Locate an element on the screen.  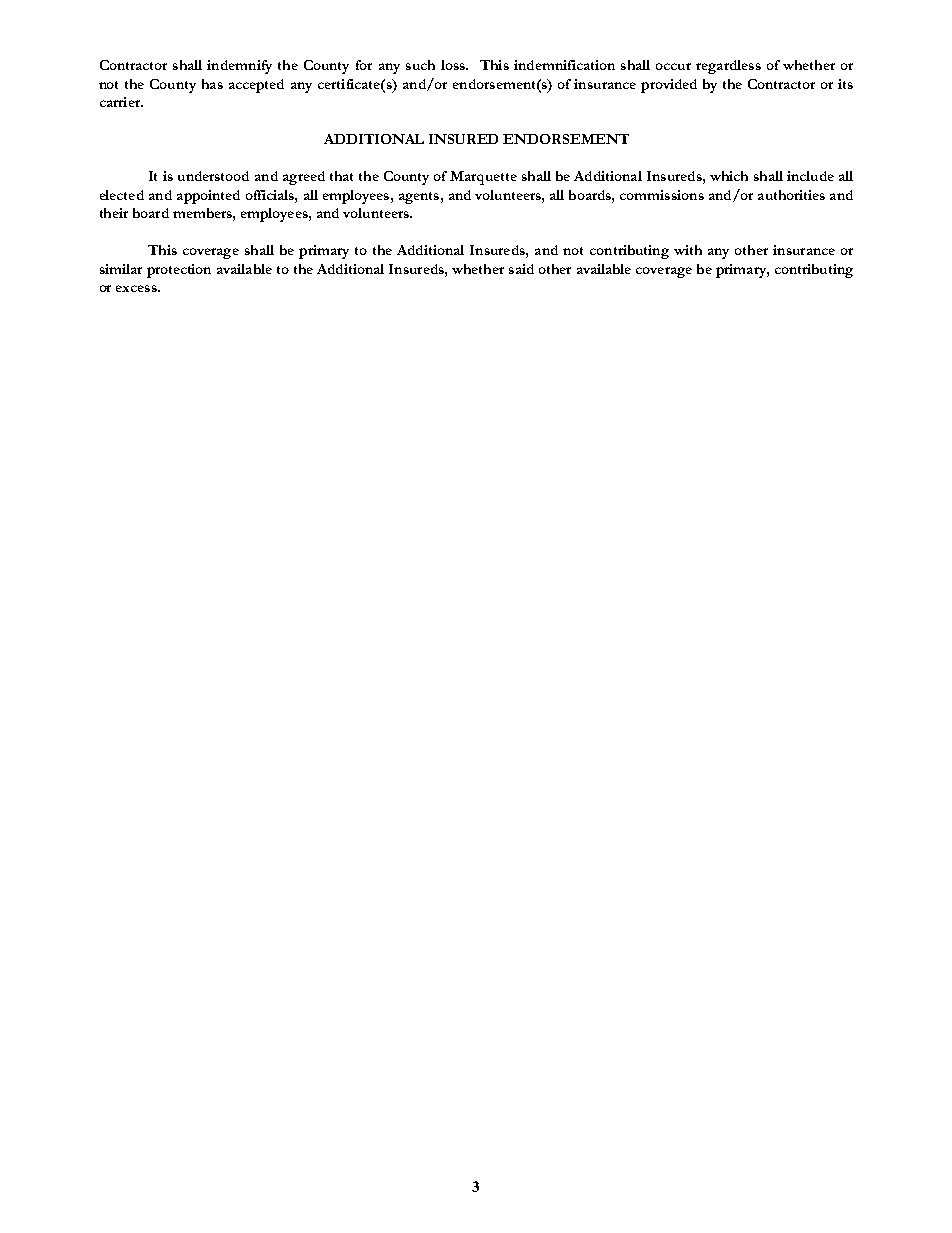
commissions is located at coordinates (662, 195).
